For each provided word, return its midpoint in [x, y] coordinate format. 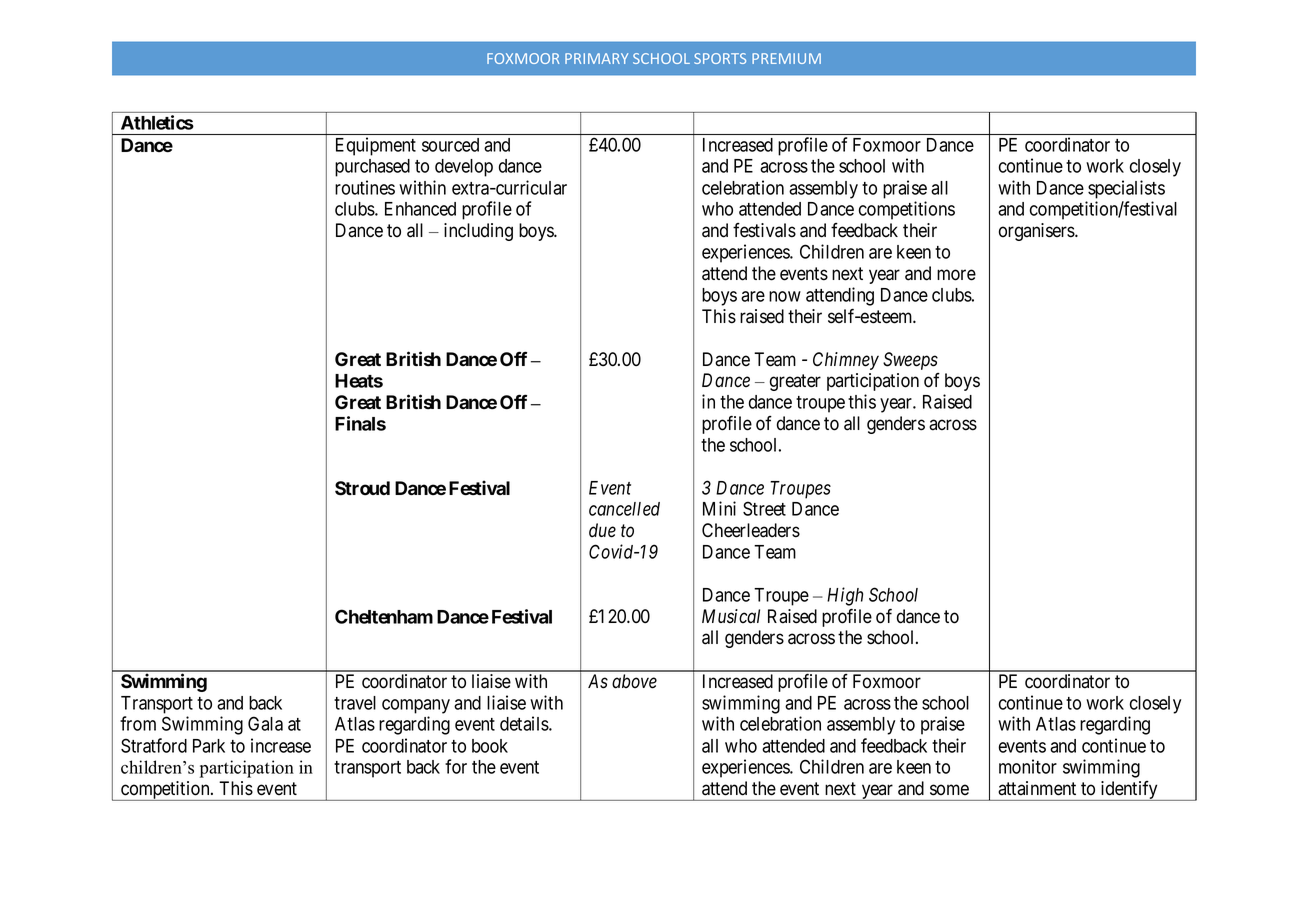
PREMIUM [786, 58]
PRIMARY [596, 58]
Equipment [376, 146]
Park [209, 746]
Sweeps [910, 361]
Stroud [362, 488]
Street [764, 508]
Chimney [846, 361]
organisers [1037, 232]
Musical [731, 616]
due [602, 530]
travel [355, 703]
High [845, 596]
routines [365, 187]
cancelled [624, 509]
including [478, 232]
